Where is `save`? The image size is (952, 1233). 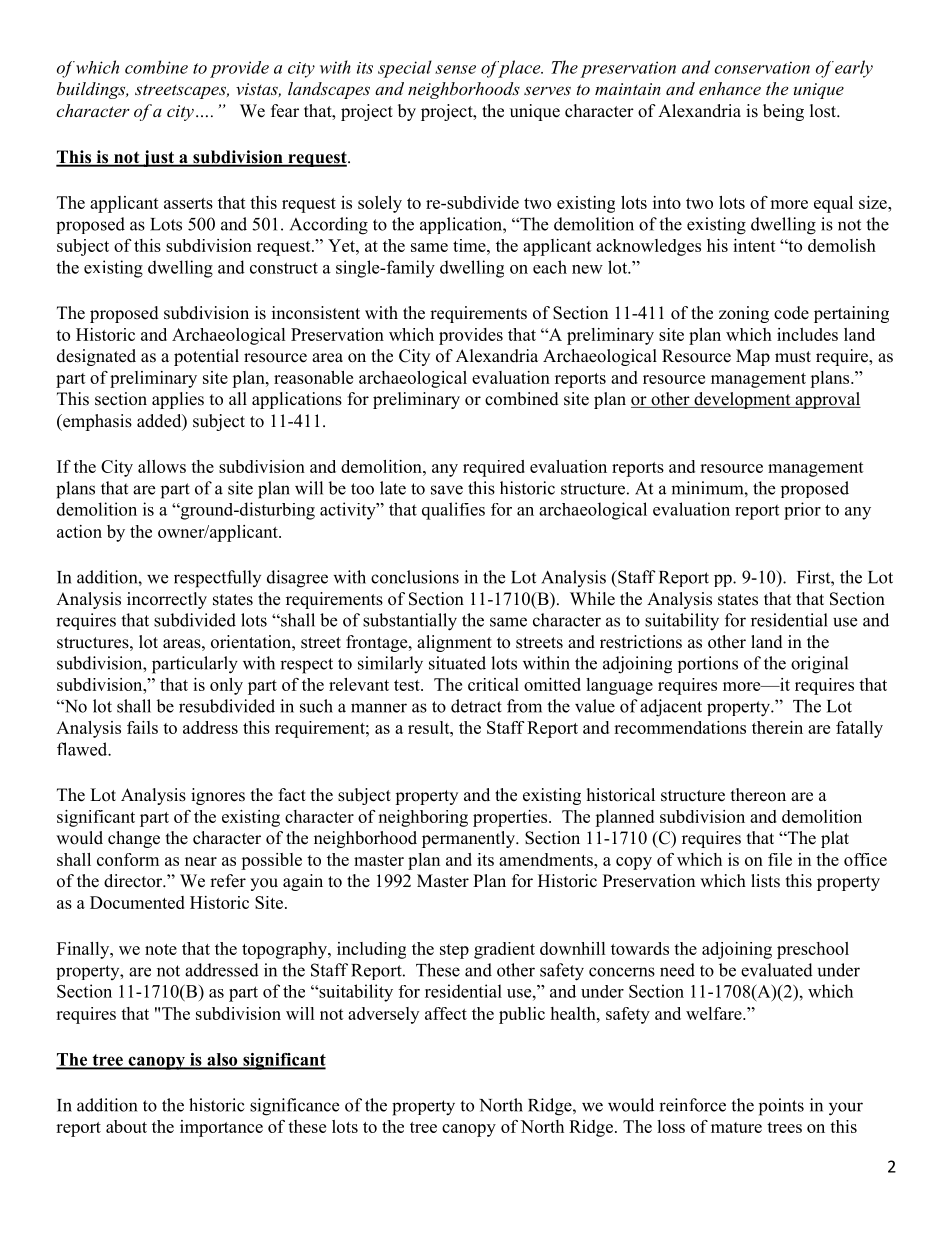 save is located at coordinates (447, 490).
